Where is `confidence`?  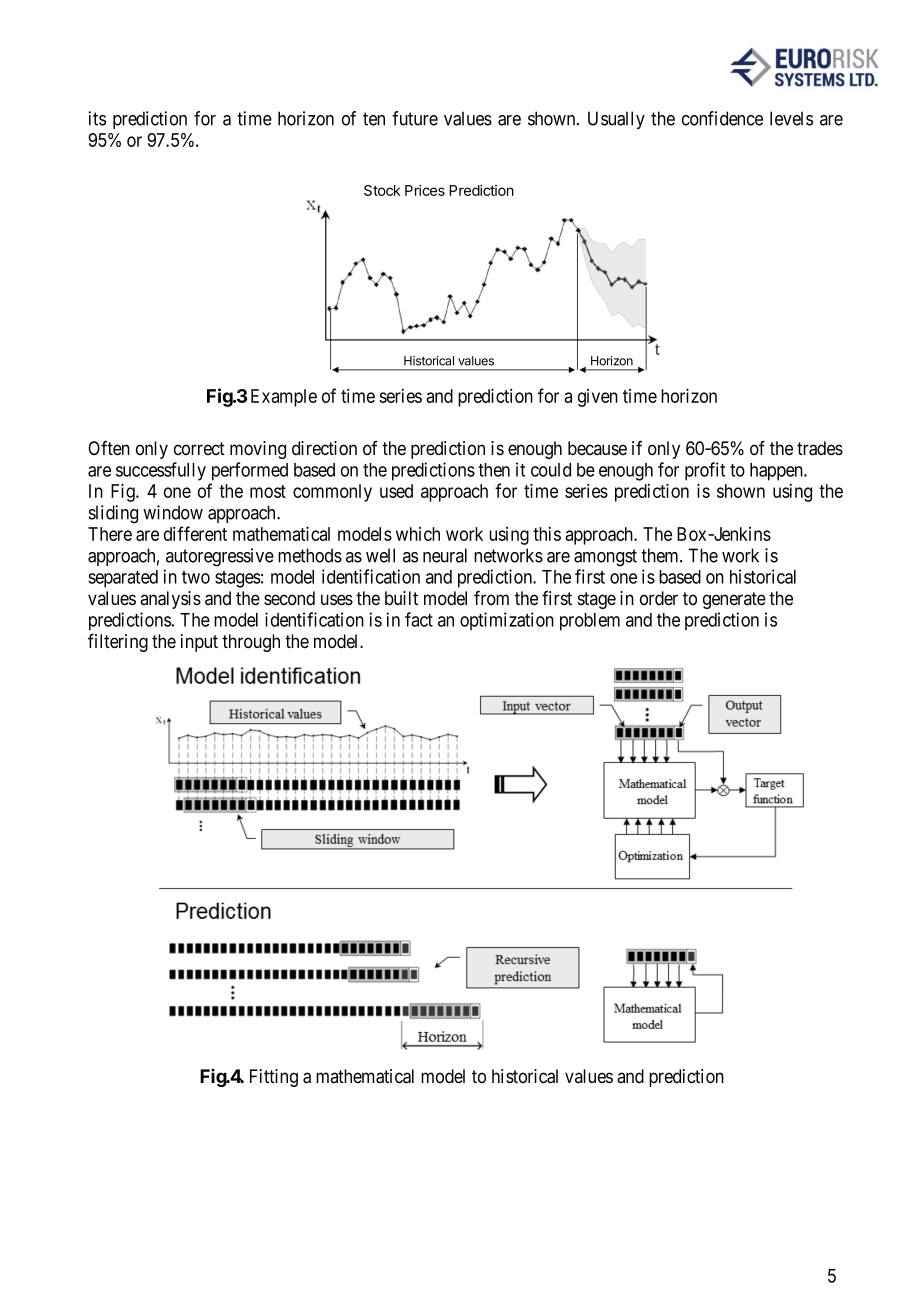
confidence is located at coordinates (722, 118).
